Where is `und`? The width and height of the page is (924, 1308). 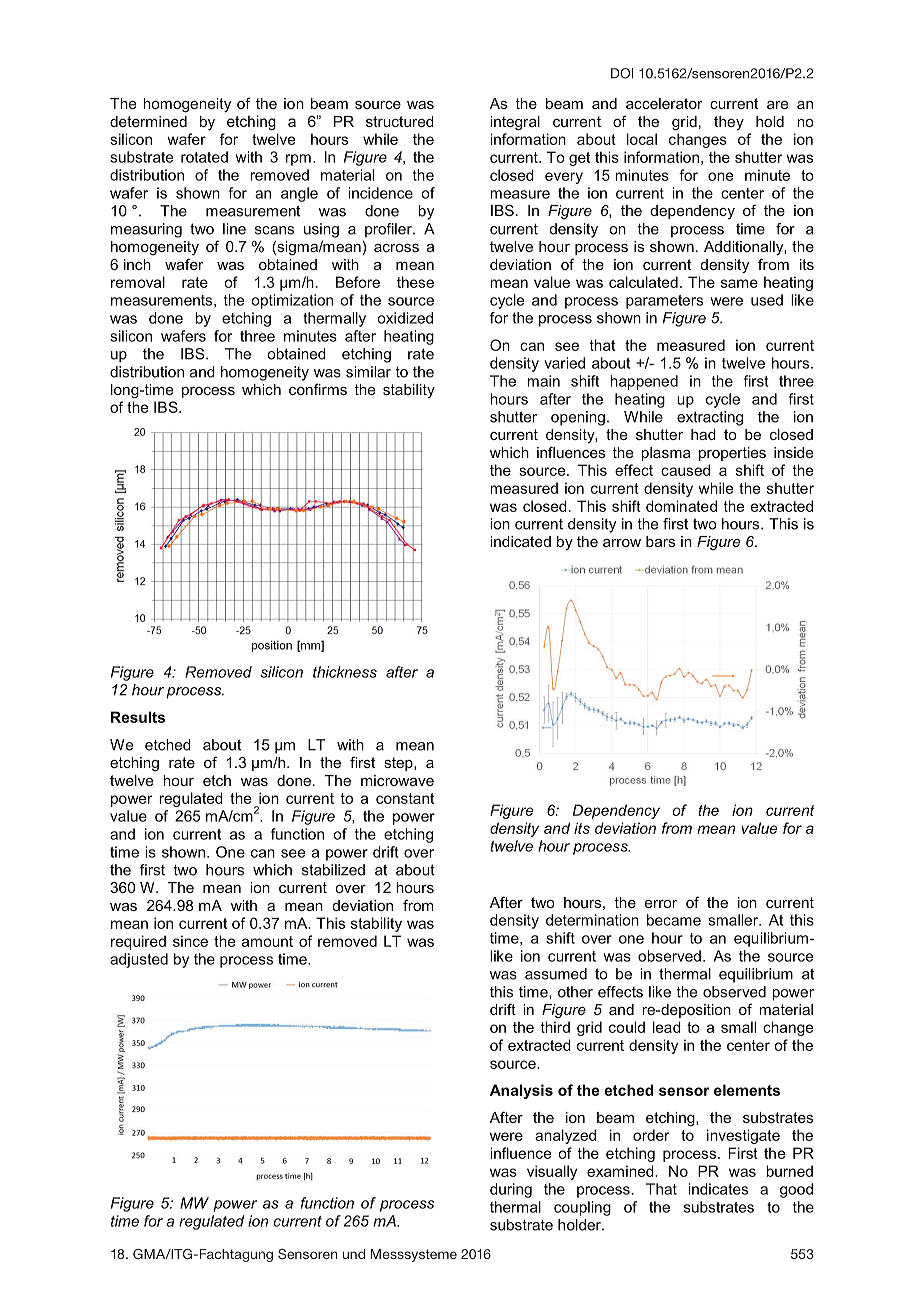
und is located at coordinates (354, 1254).
